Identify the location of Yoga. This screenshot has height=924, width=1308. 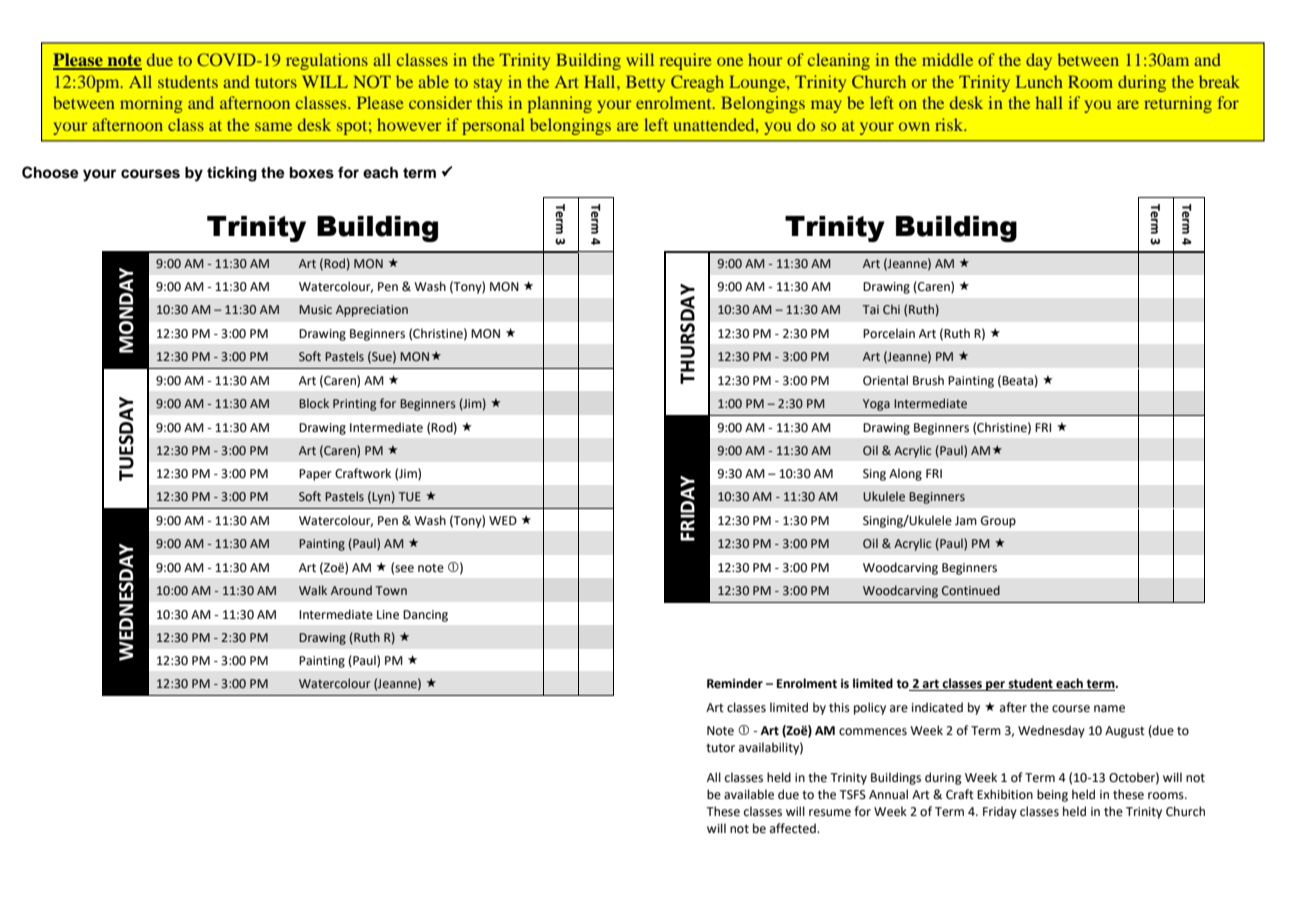
(876, 405).
